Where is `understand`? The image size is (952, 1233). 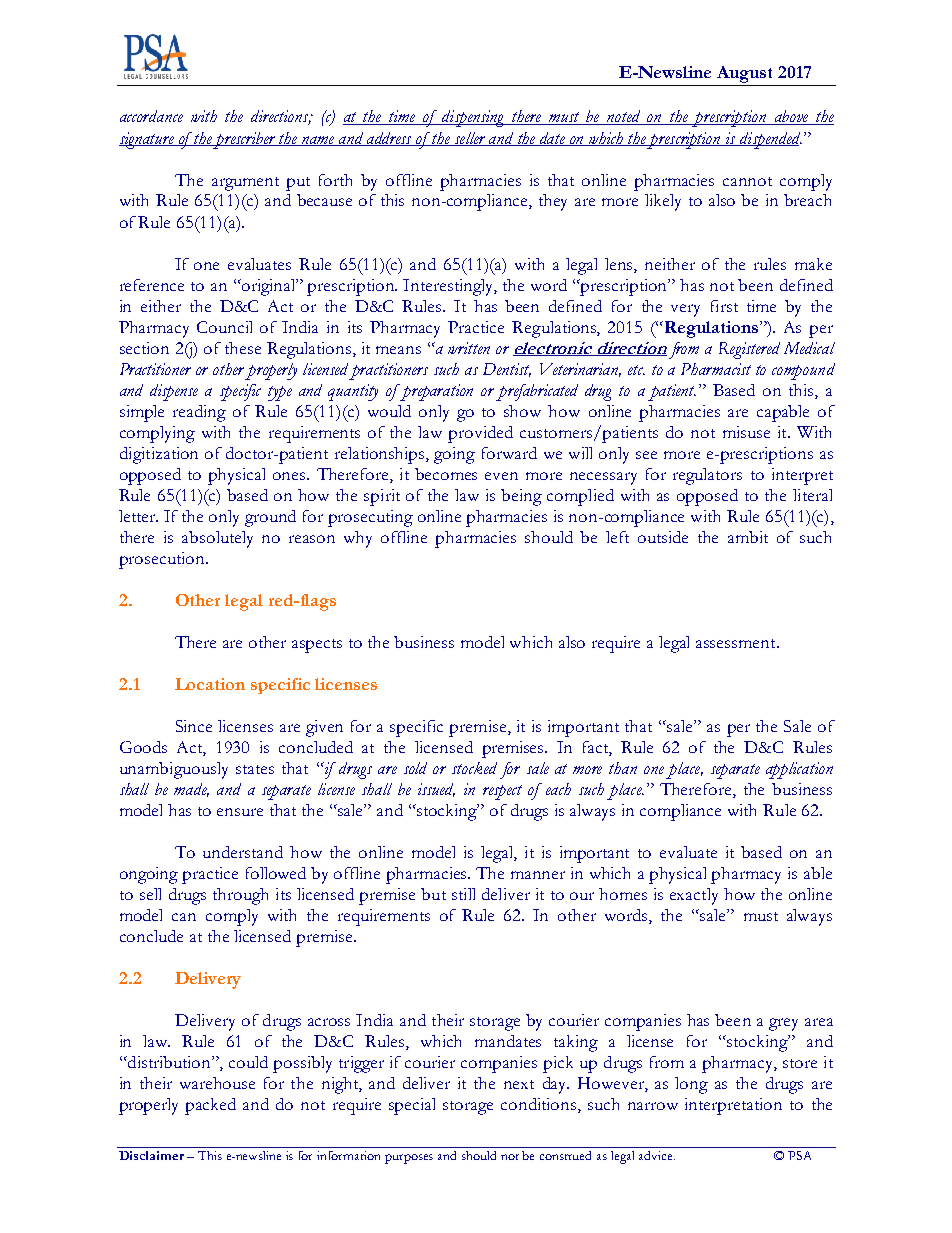 understand is located at coordinates (243, 852).
